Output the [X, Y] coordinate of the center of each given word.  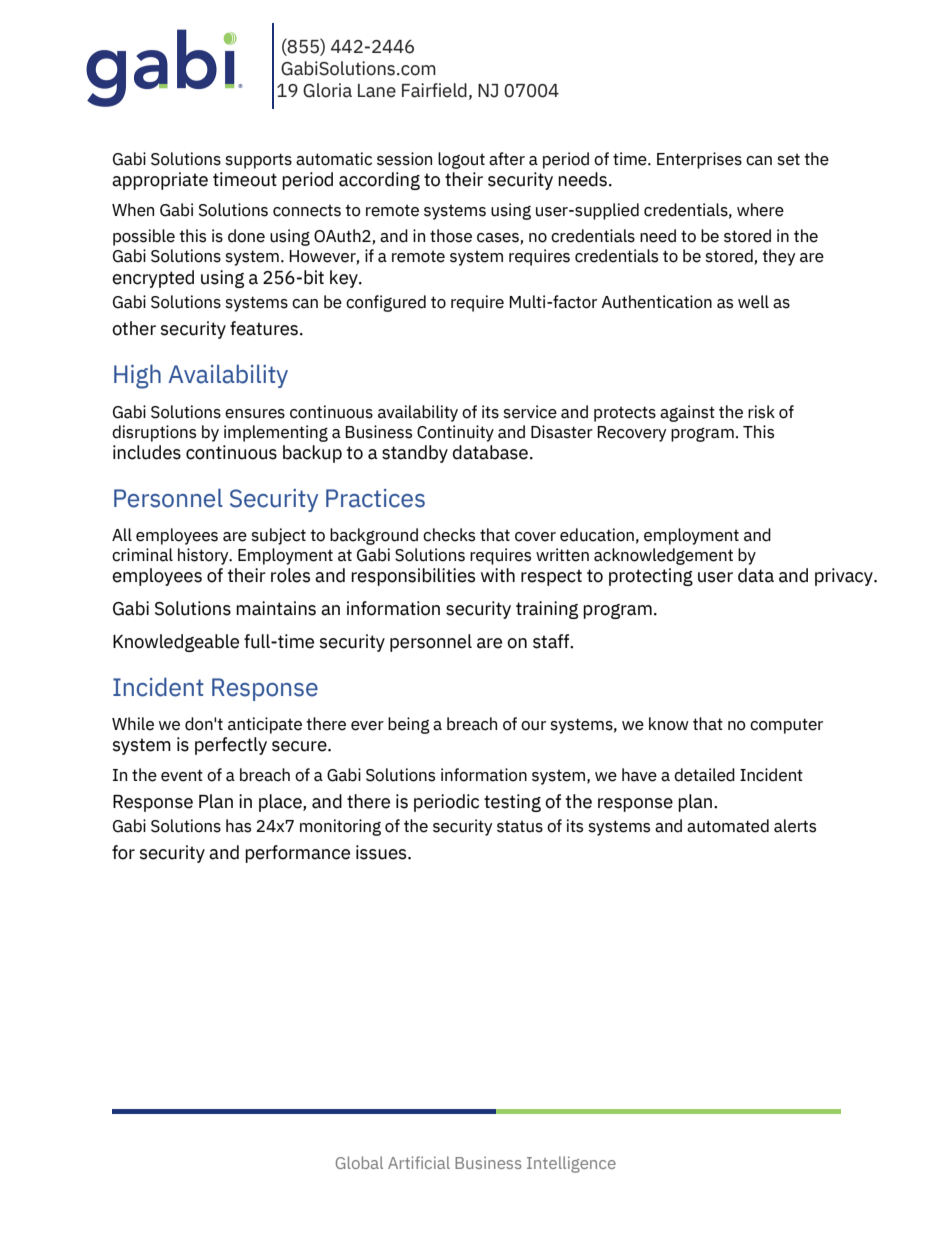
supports [258, 161]
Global [359, 1162]
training [547, 610]
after [507, 159]
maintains [276, 608]
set [788, 159]
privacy [845, 577]
